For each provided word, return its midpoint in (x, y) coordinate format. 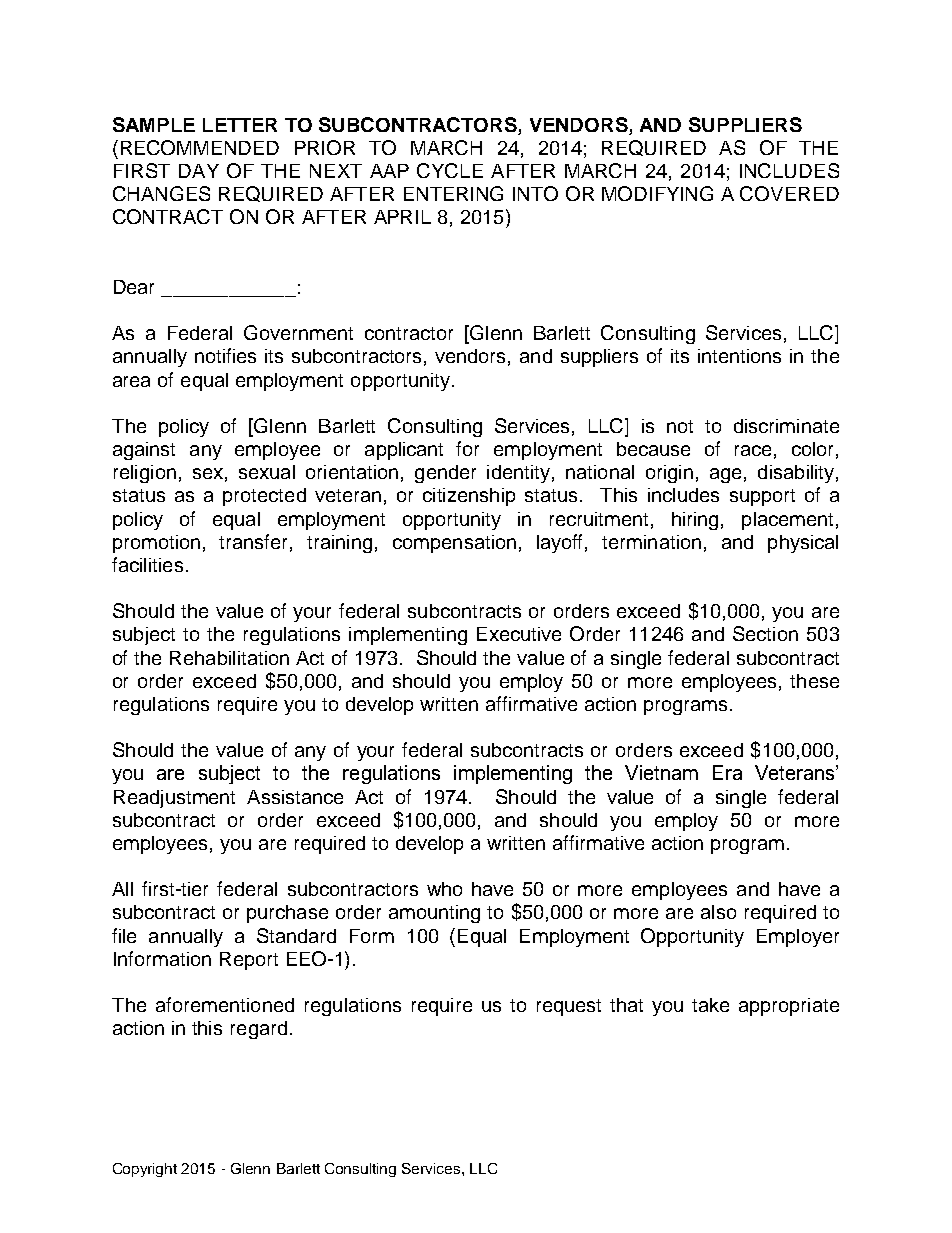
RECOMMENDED (200, 147)
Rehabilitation (229, 658)
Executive (519, 634)
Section (765, 633)
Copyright (145, 1170)
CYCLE (450, 170)
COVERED (789, 193)
